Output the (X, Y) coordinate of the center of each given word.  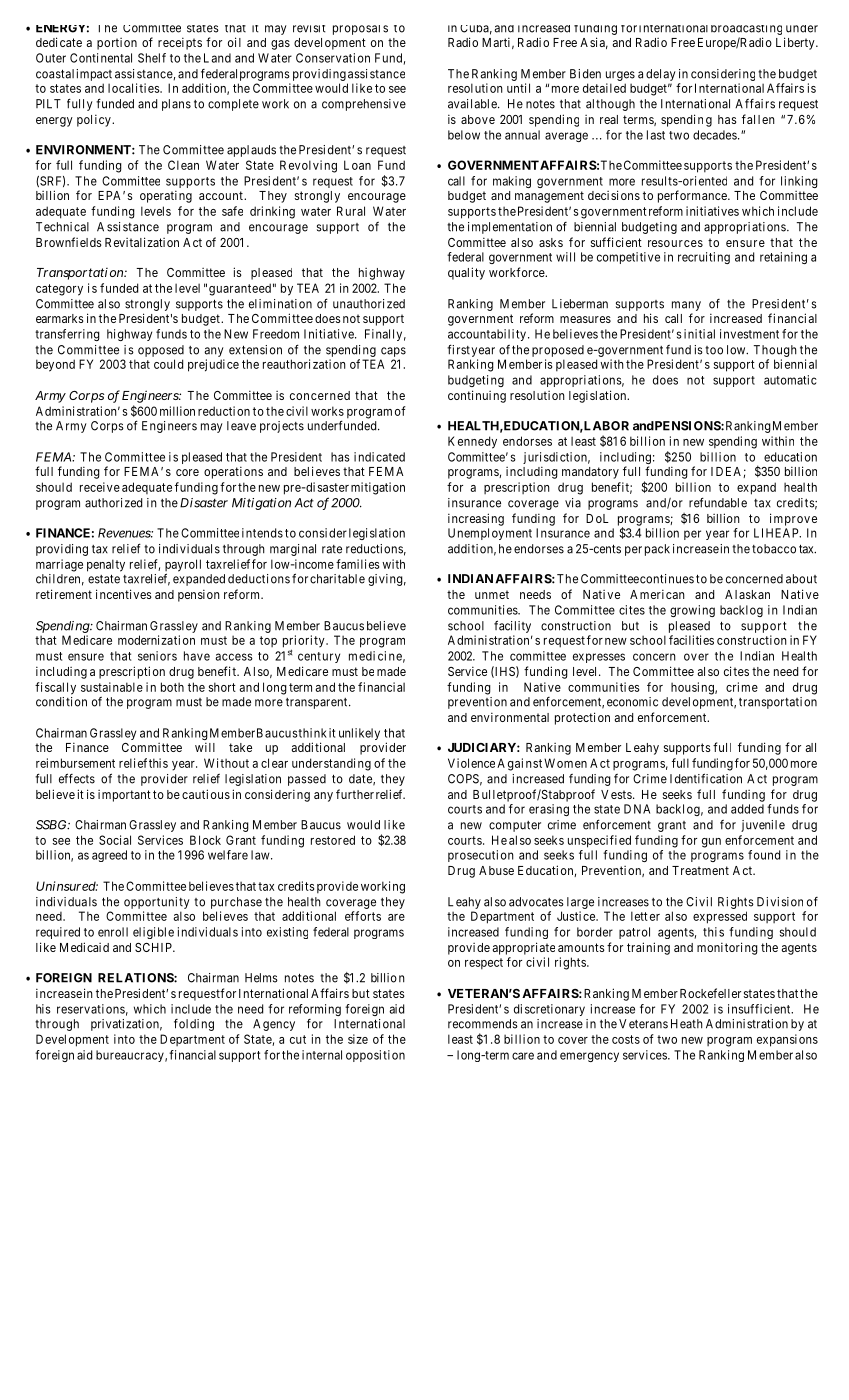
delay (661, 75)
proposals (360, 30)
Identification (706, 778)
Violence (471, 763)
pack (657, 550)
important (124, 796)
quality (466, 273)
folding (194, 1025)
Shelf (152, 58)
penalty (106, 565)
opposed (161, 351)
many (686, 307)
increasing (476, 519)
